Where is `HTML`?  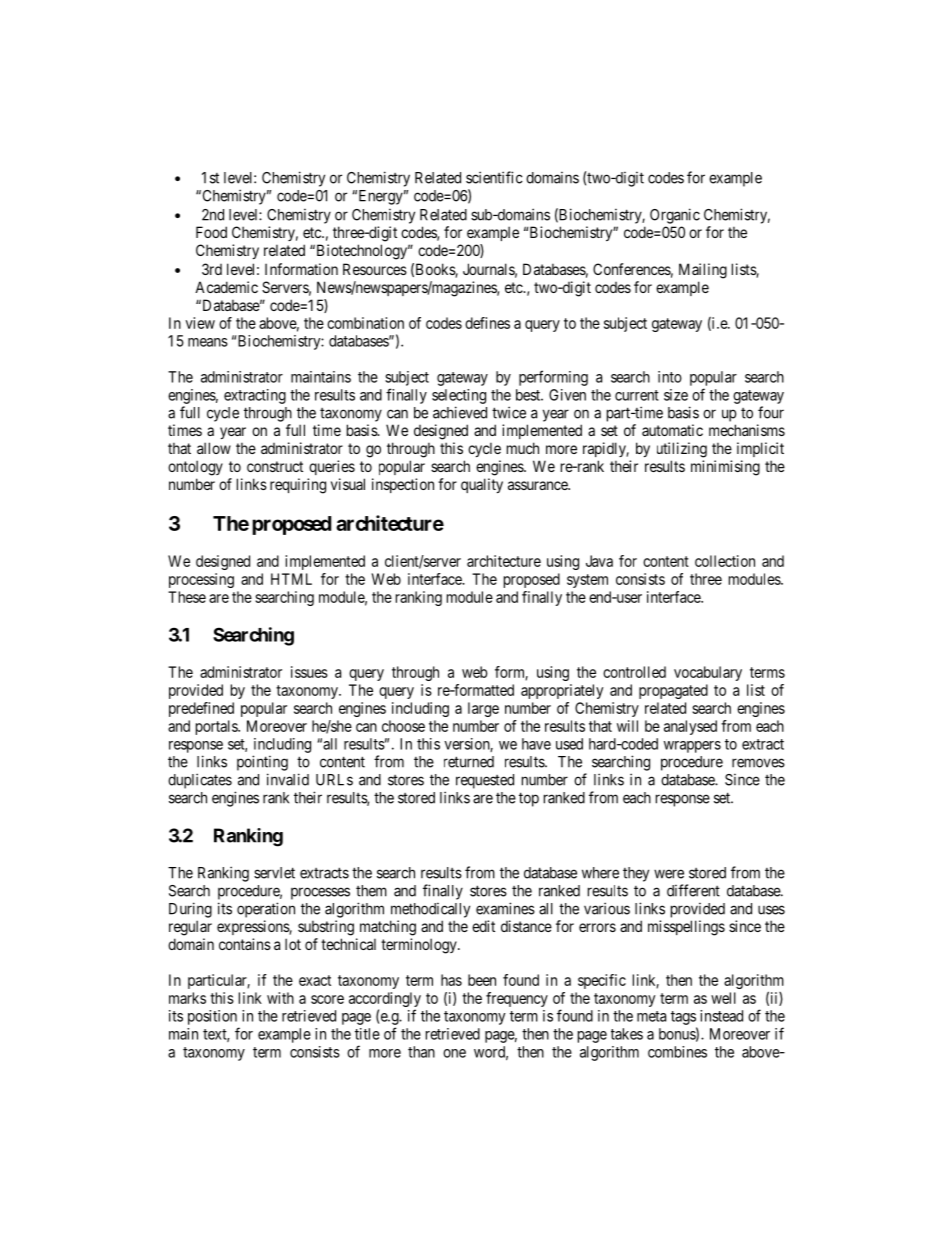
HTML is located at coordinates (291, 579).
